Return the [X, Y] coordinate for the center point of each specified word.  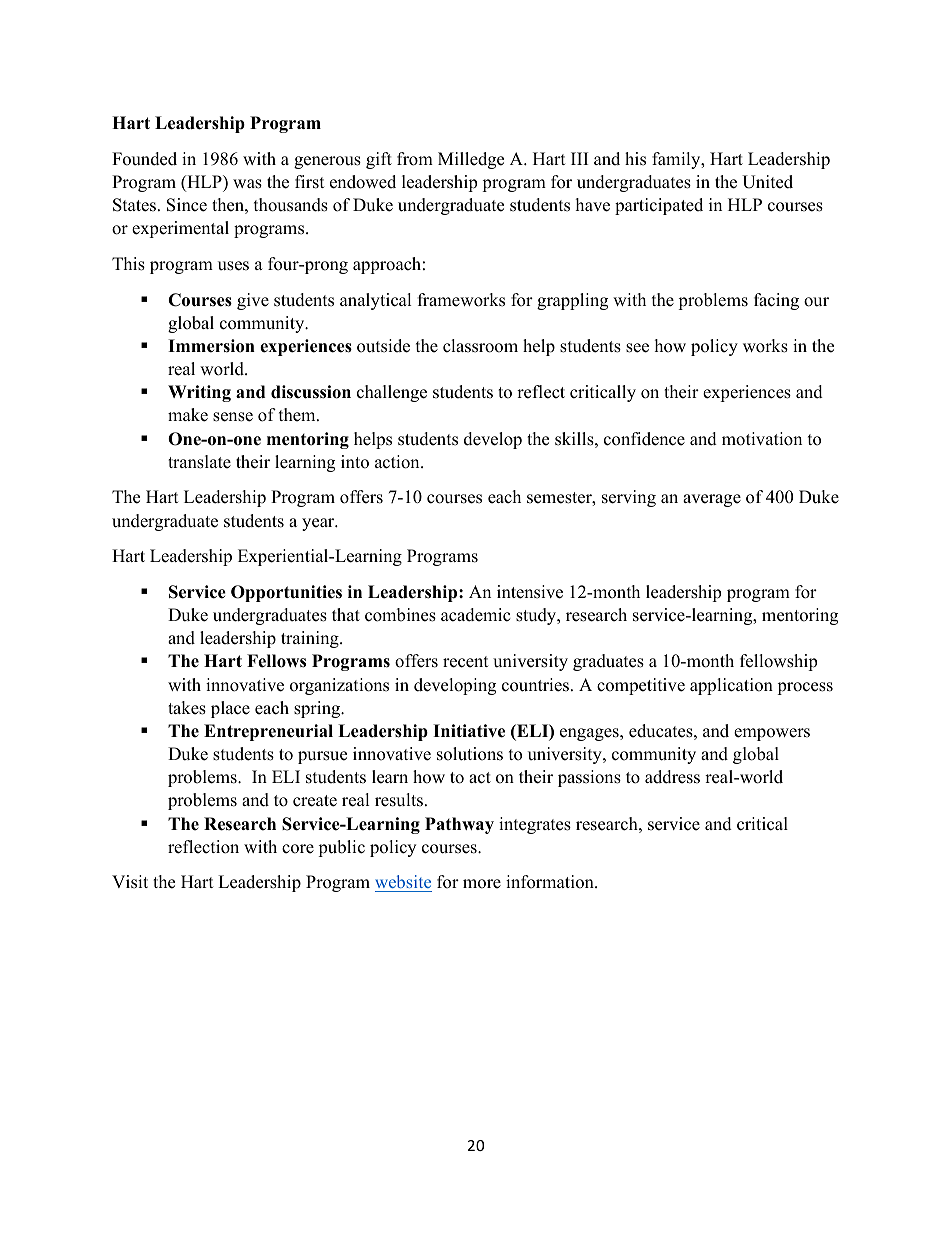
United [767, 182]
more [482, 884]
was [247, 184]
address [672, 777]
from [415, 159]
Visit [130, 882]
